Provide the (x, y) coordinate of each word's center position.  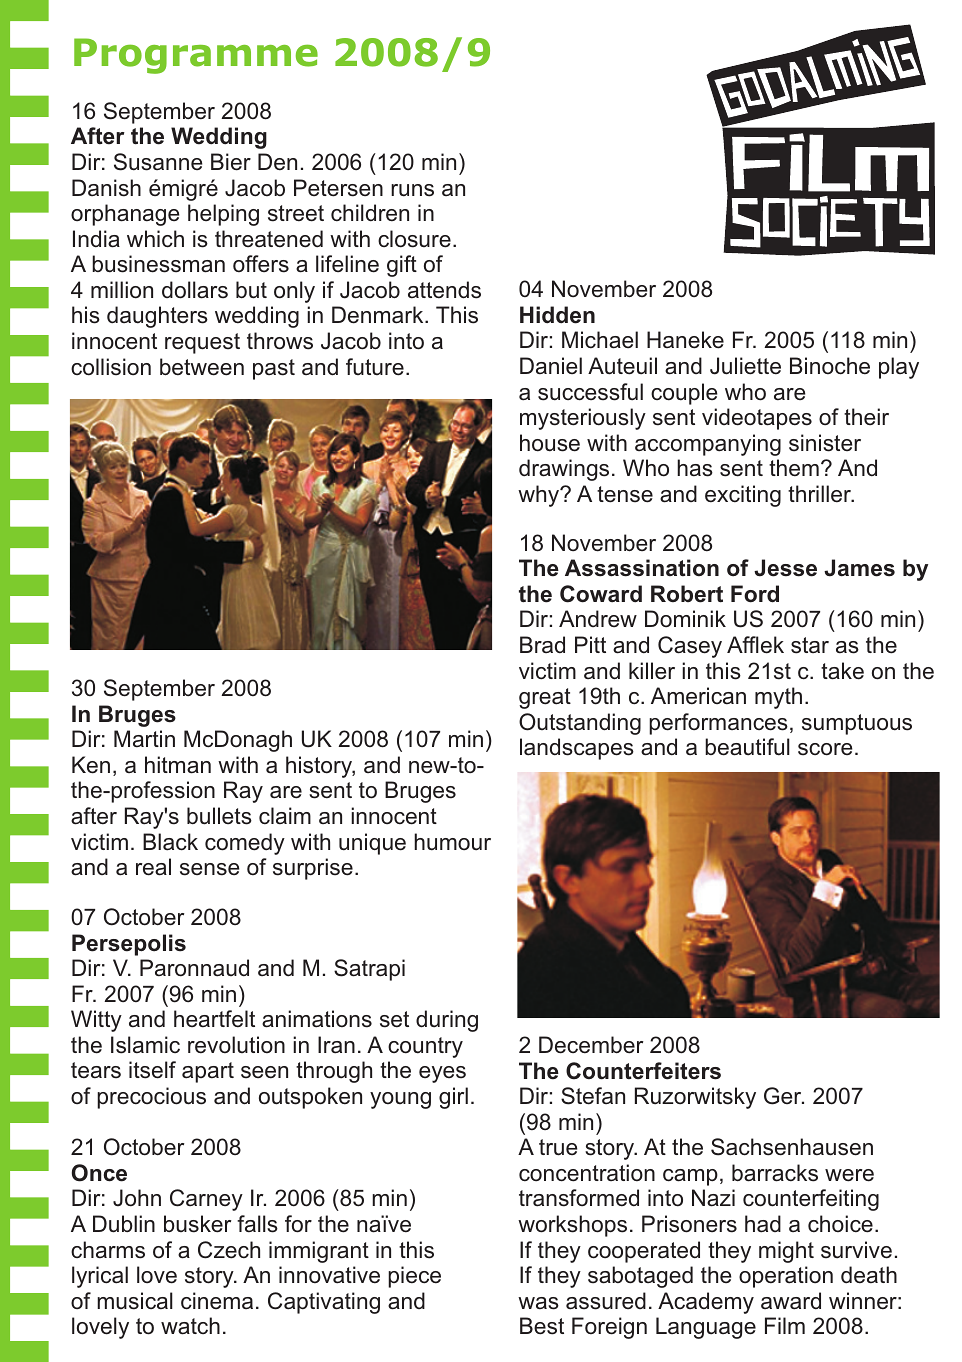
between (202, 367)
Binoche (830, 366)
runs (412, 190)
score (825, 749)
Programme (196, 56)
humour (452, 842)
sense (209, 869)
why (540, 496)
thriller (821, 494)
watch (190, 1326)
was (538, 1303)
